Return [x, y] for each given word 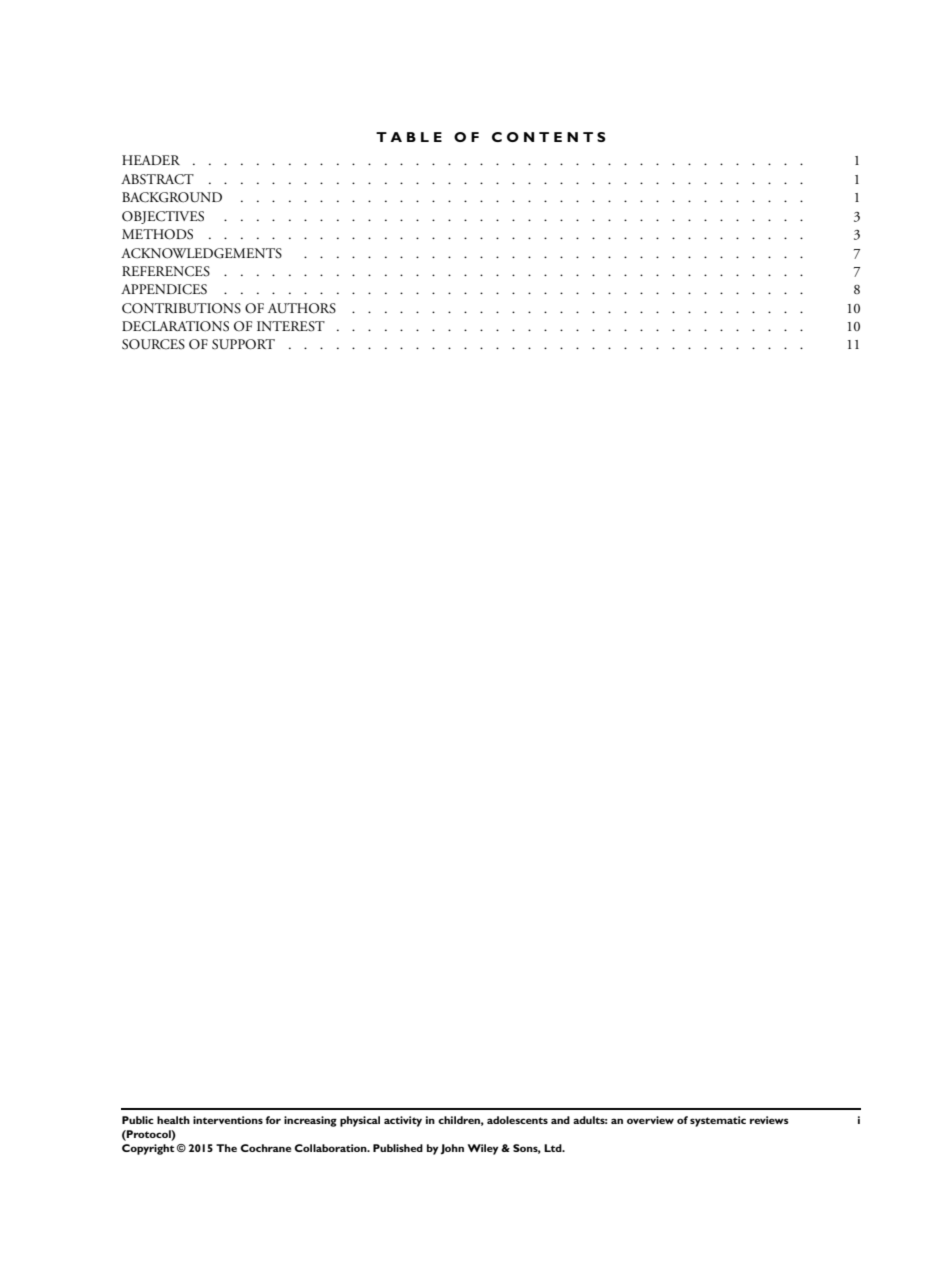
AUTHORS [302, 308]
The [226, 1148]
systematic [718, 1121]
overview [650, 1120]
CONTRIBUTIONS [181, 308]
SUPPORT [243, 344]
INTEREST [291, 326]
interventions [228, 1120]
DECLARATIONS [175, 326]
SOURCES [153, 344]
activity [403, 1121]
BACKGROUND [172, 197]
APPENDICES [164, 289]
